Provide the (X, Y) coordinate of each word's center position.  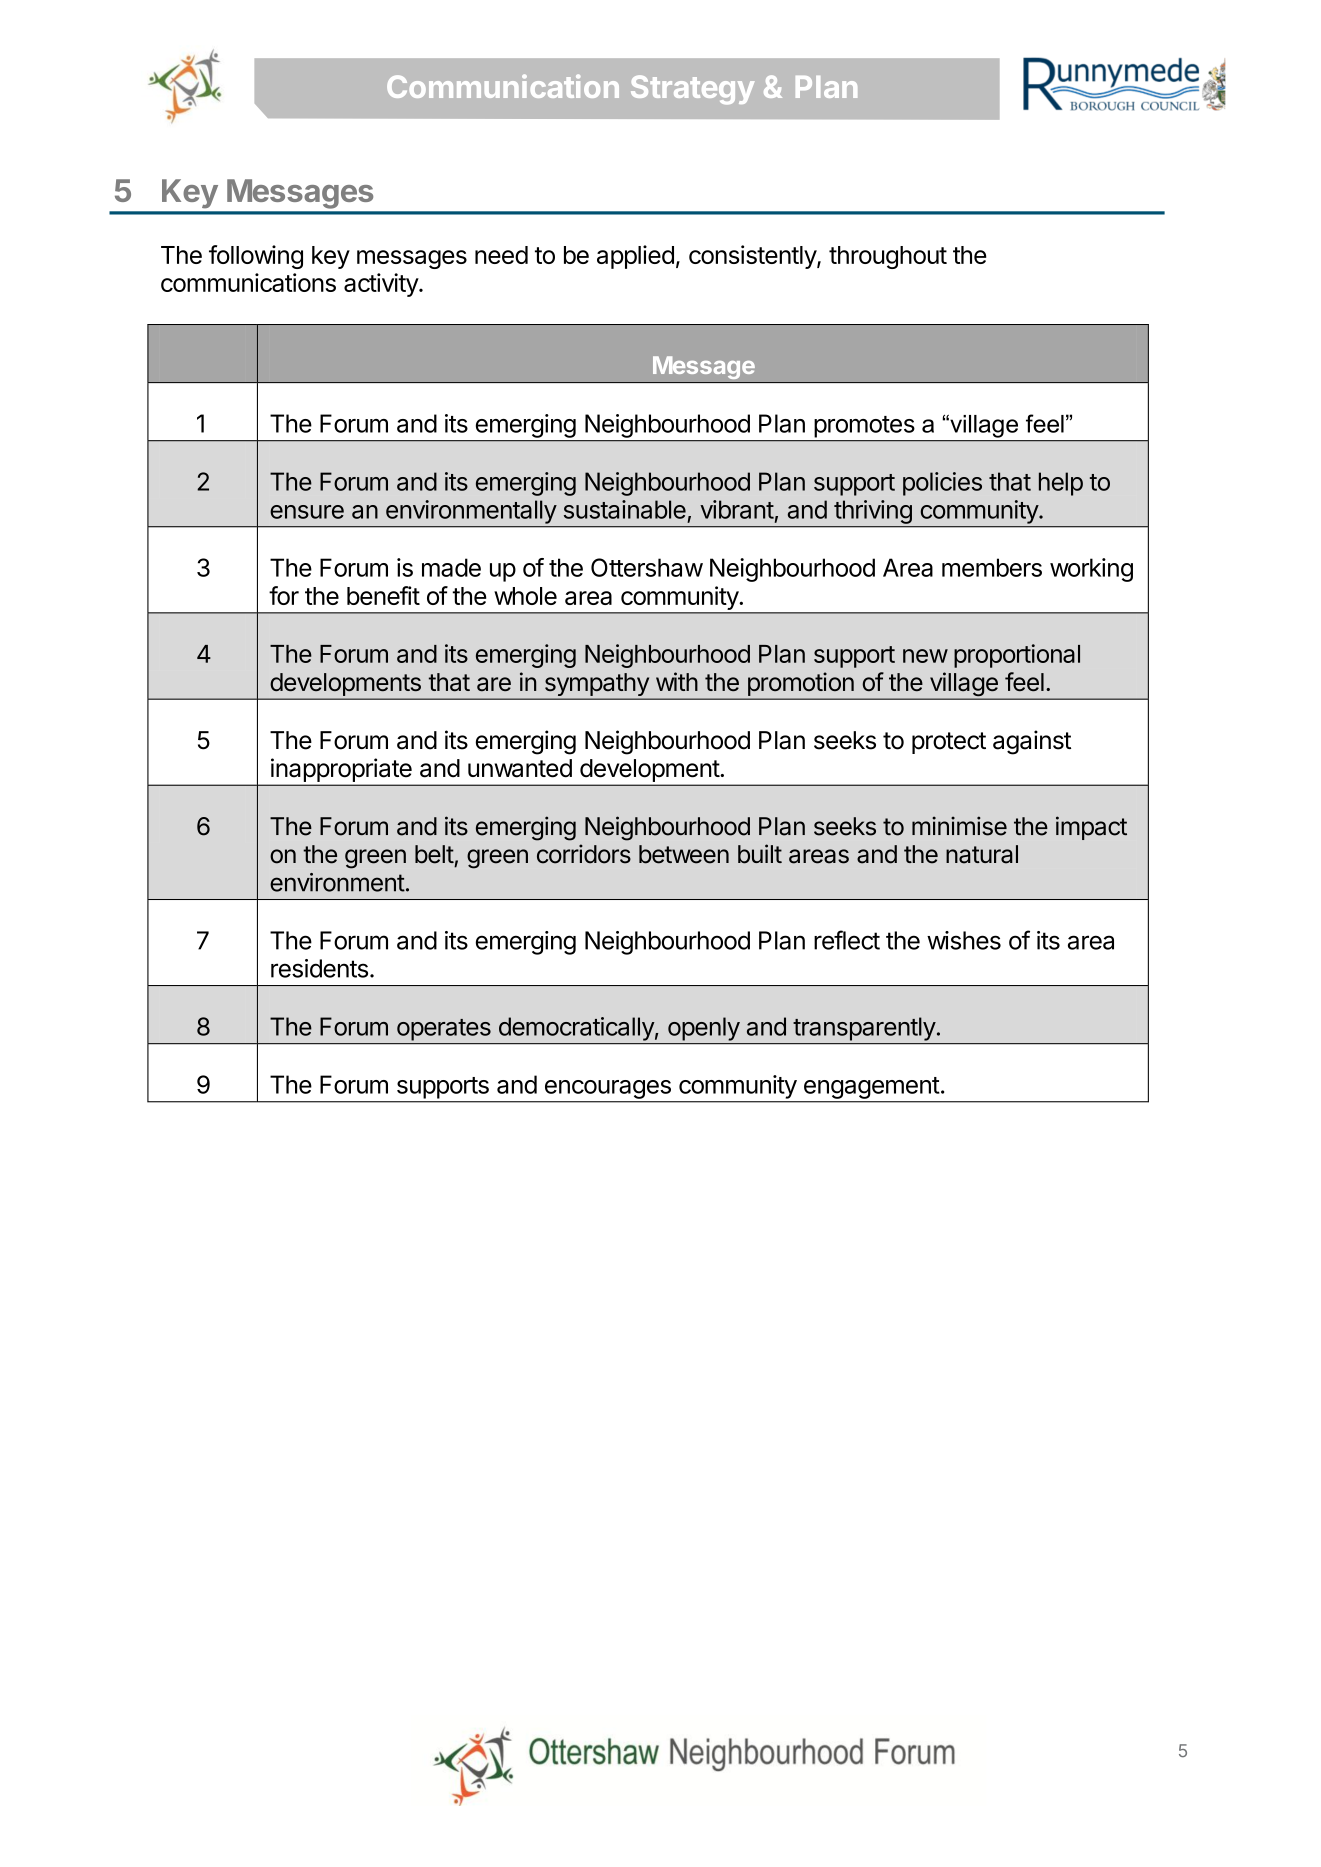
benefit (383, 595)
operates (444, 1030)
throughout (888, 257)
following (256, 257)
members (992, 567)
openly (704, 1029)
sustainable (625, 509)
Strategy (692, 90)
